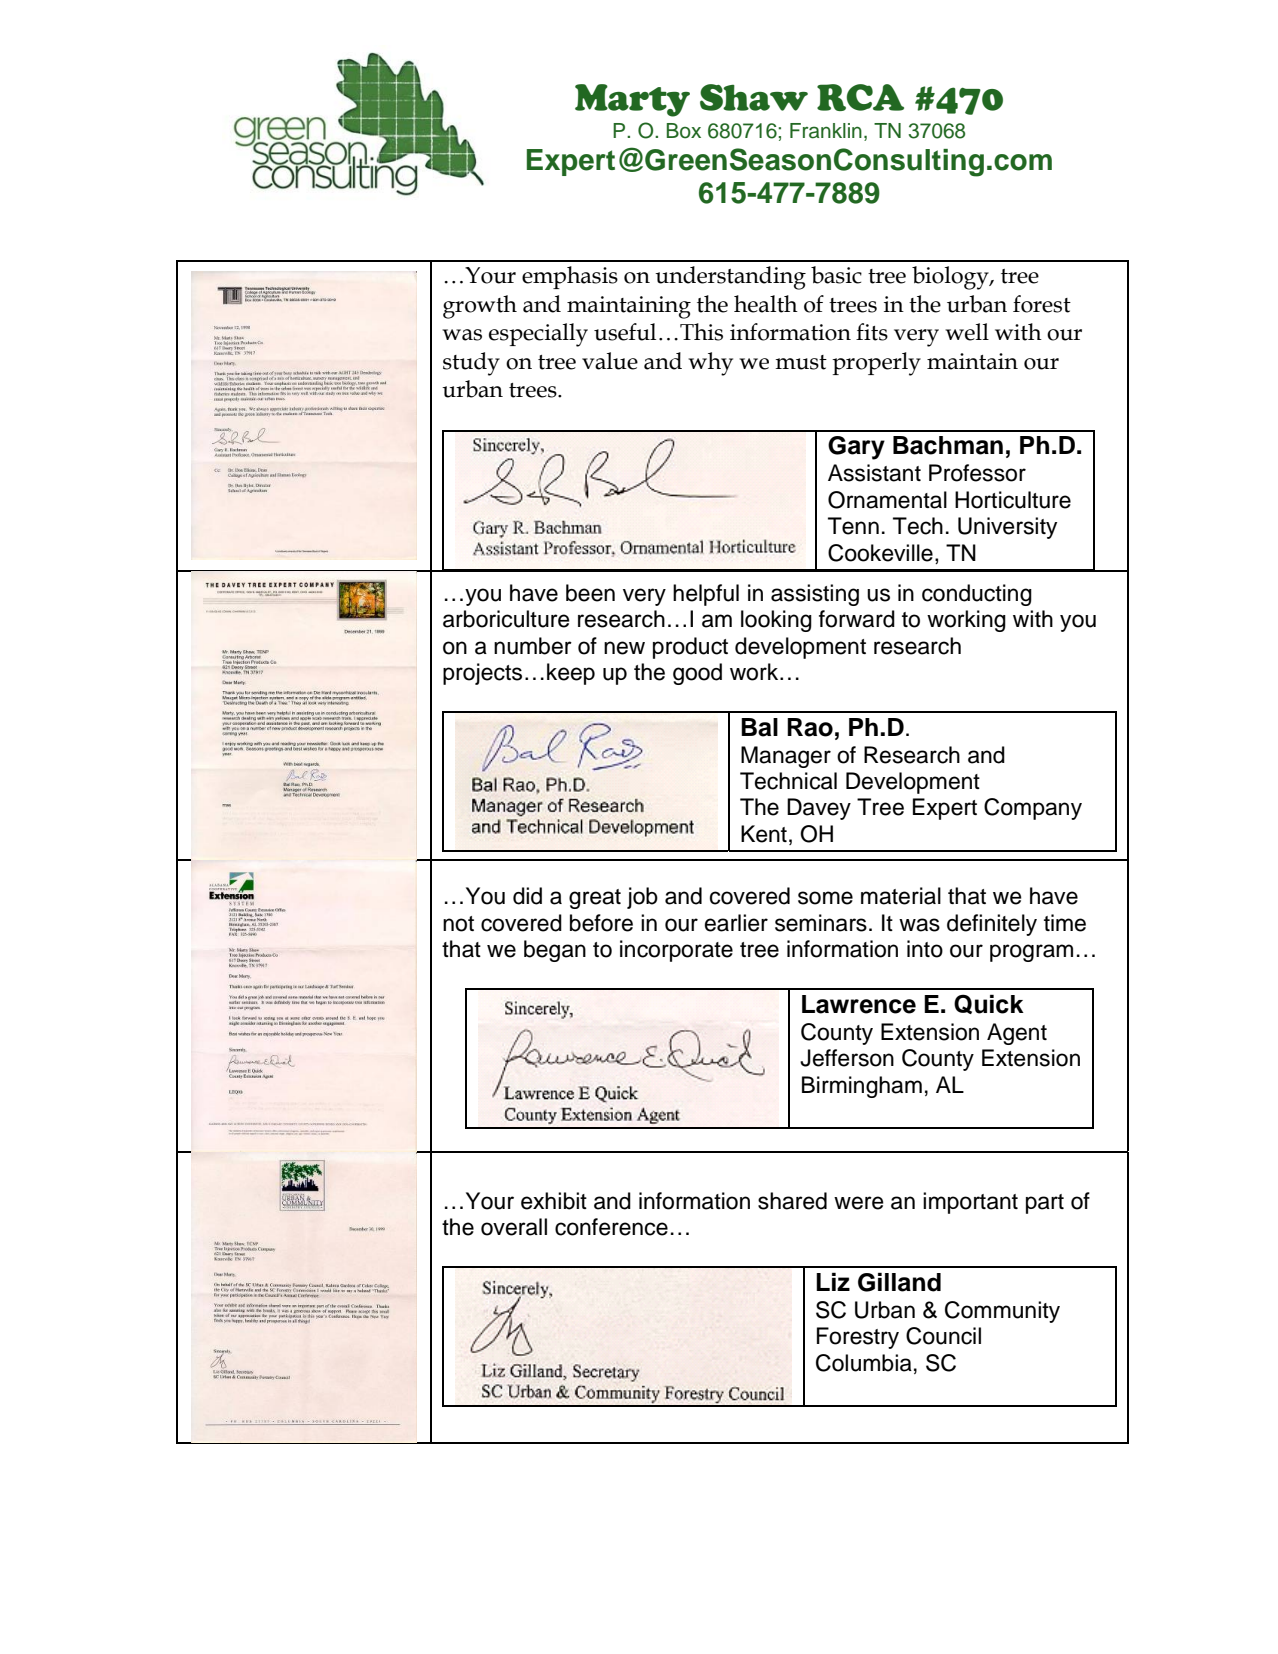 The height and width of the screenshot is (1654, 1278). I want to click on Professor, so click(977, 473).
